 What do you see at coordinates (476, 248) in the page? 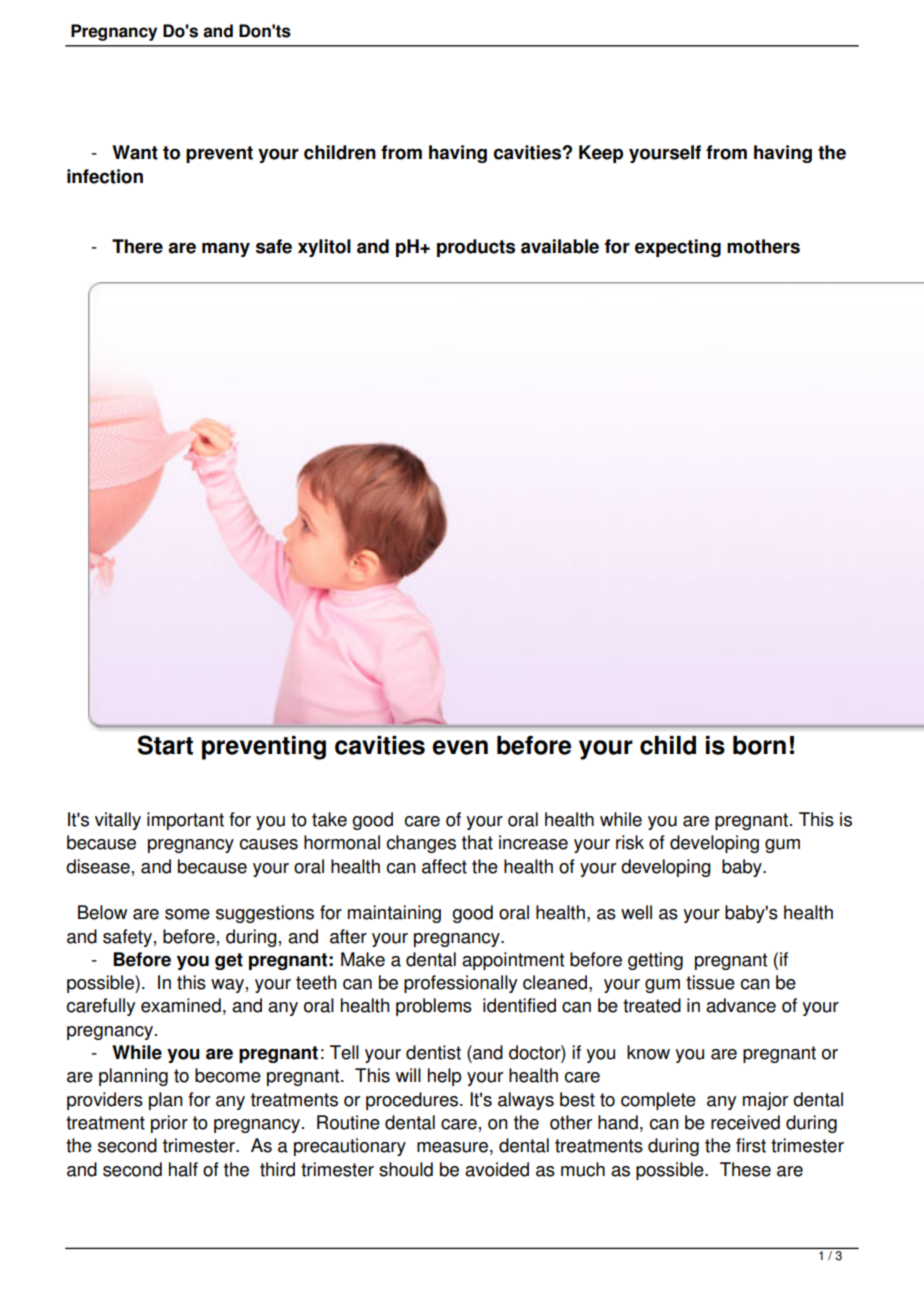
I see `products` at bounding box center [476, 248].
